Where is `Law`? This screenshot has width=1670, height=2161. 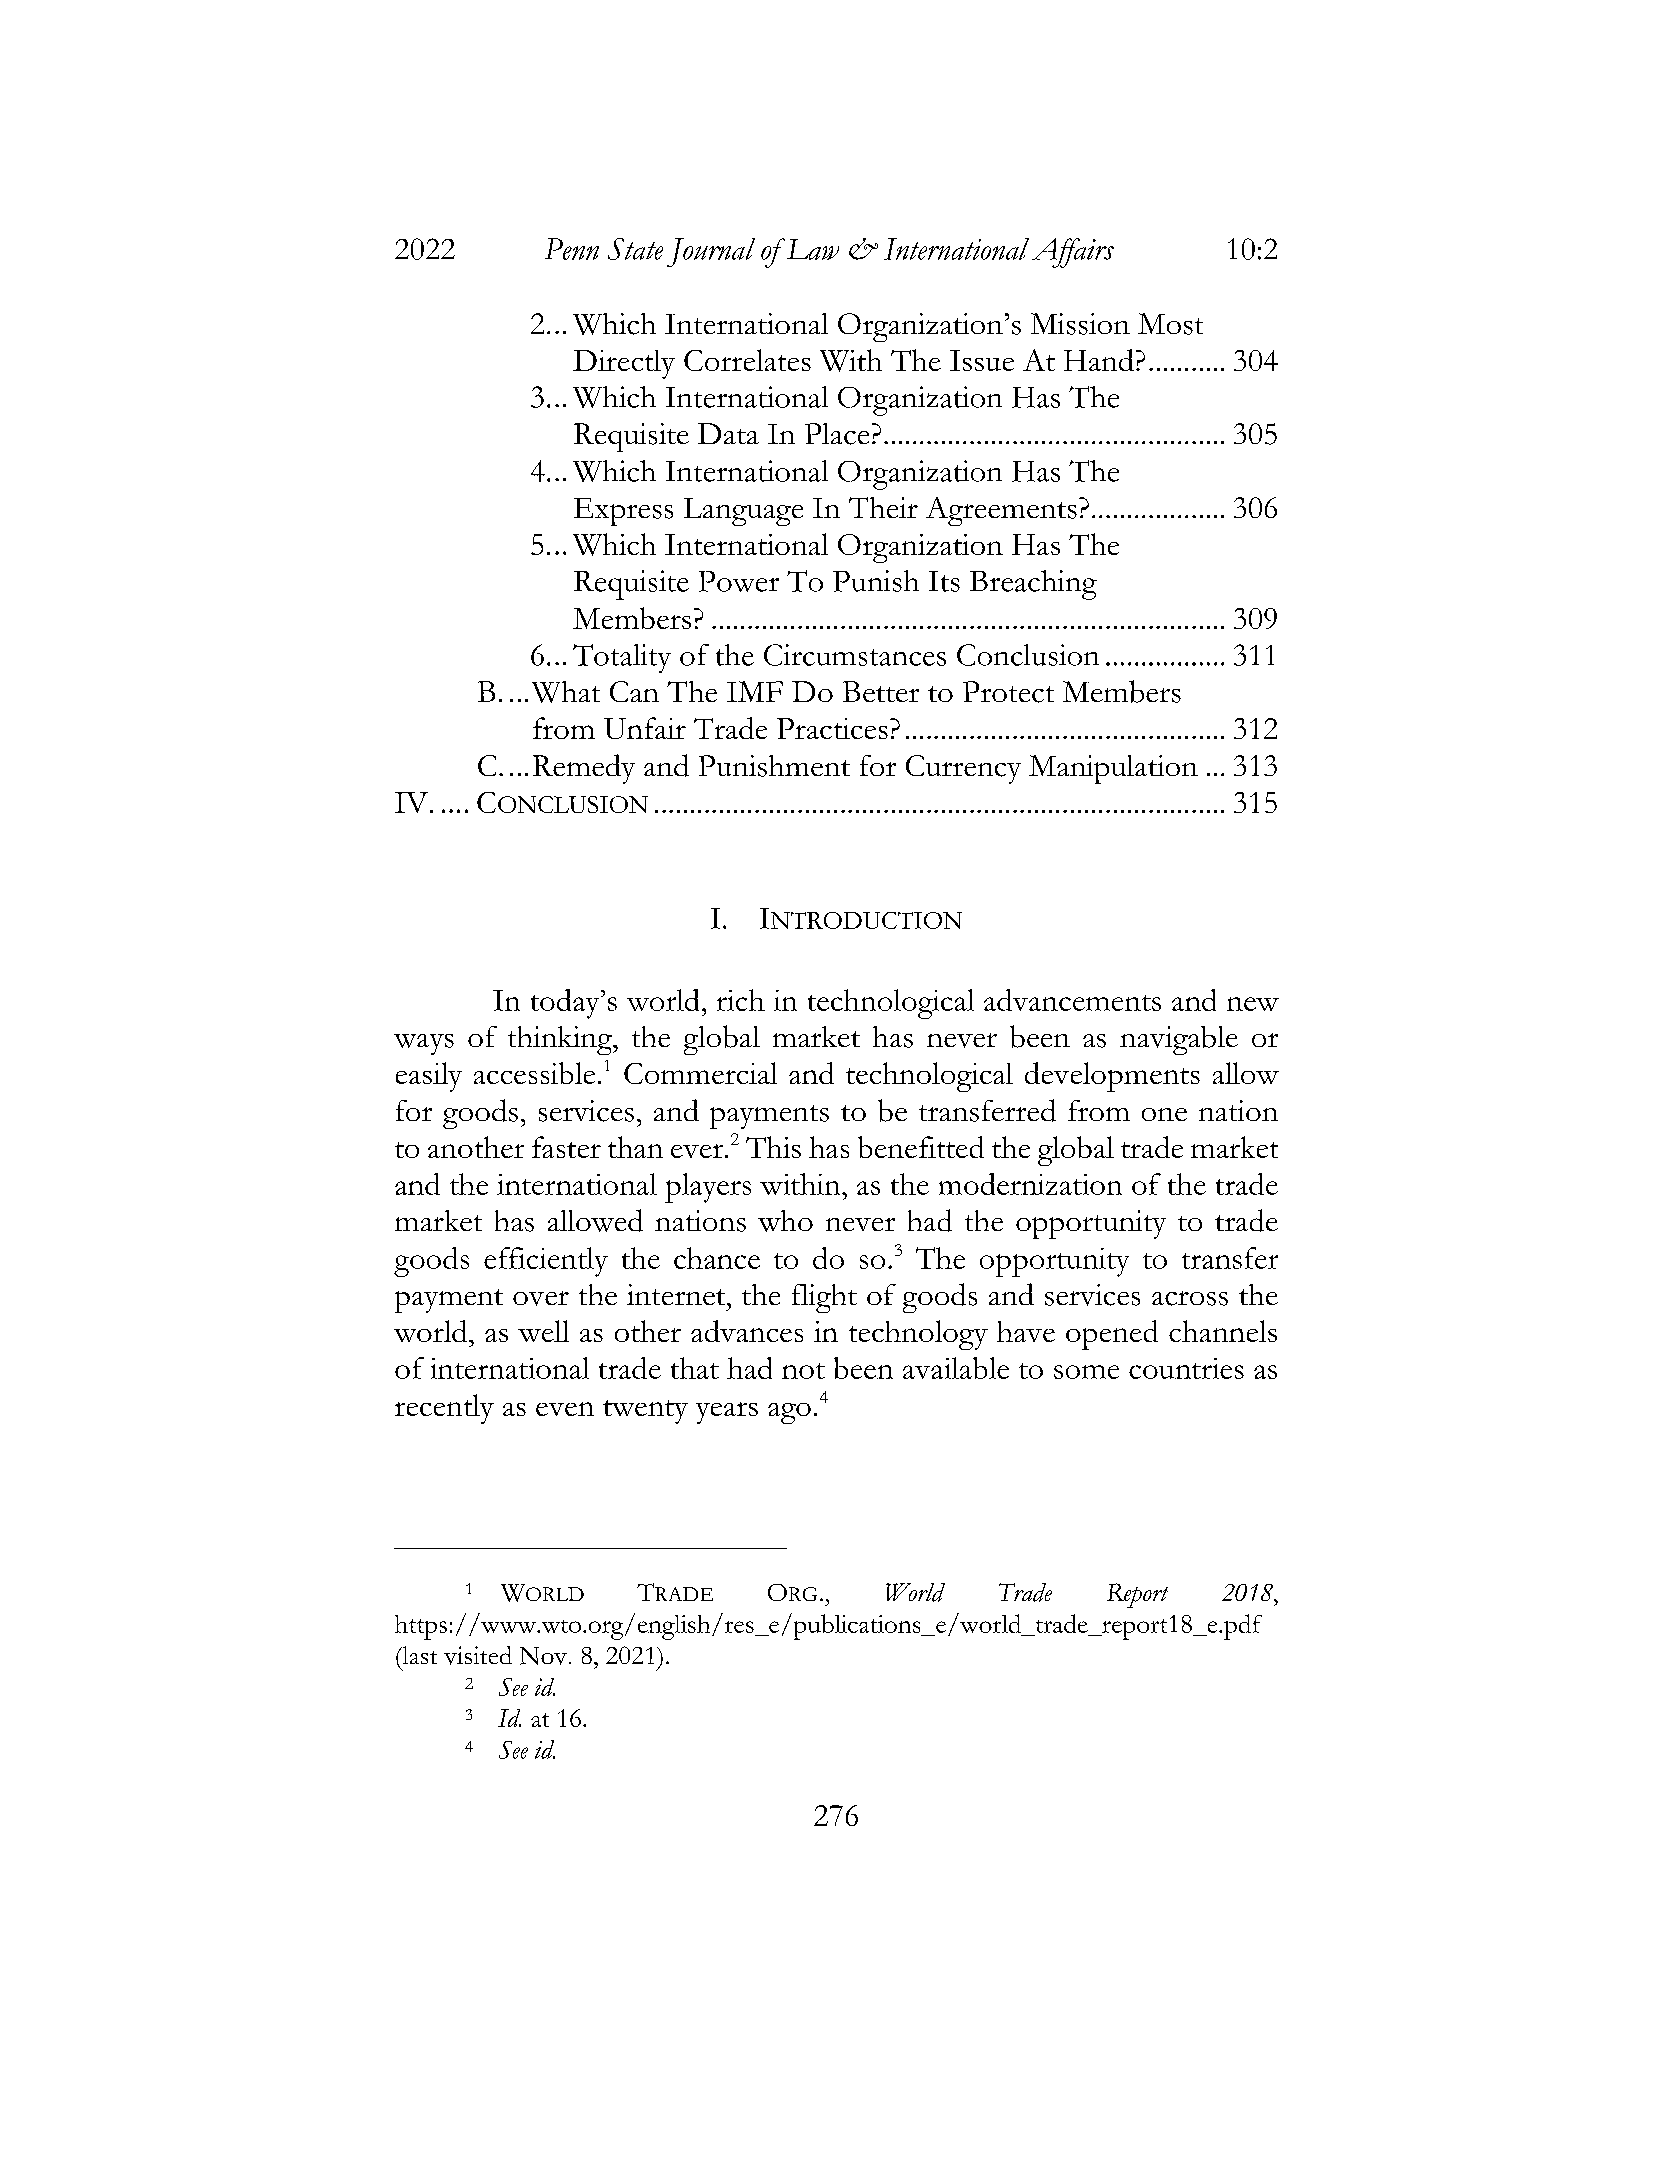 Law is located at coordinates (811, 249).
